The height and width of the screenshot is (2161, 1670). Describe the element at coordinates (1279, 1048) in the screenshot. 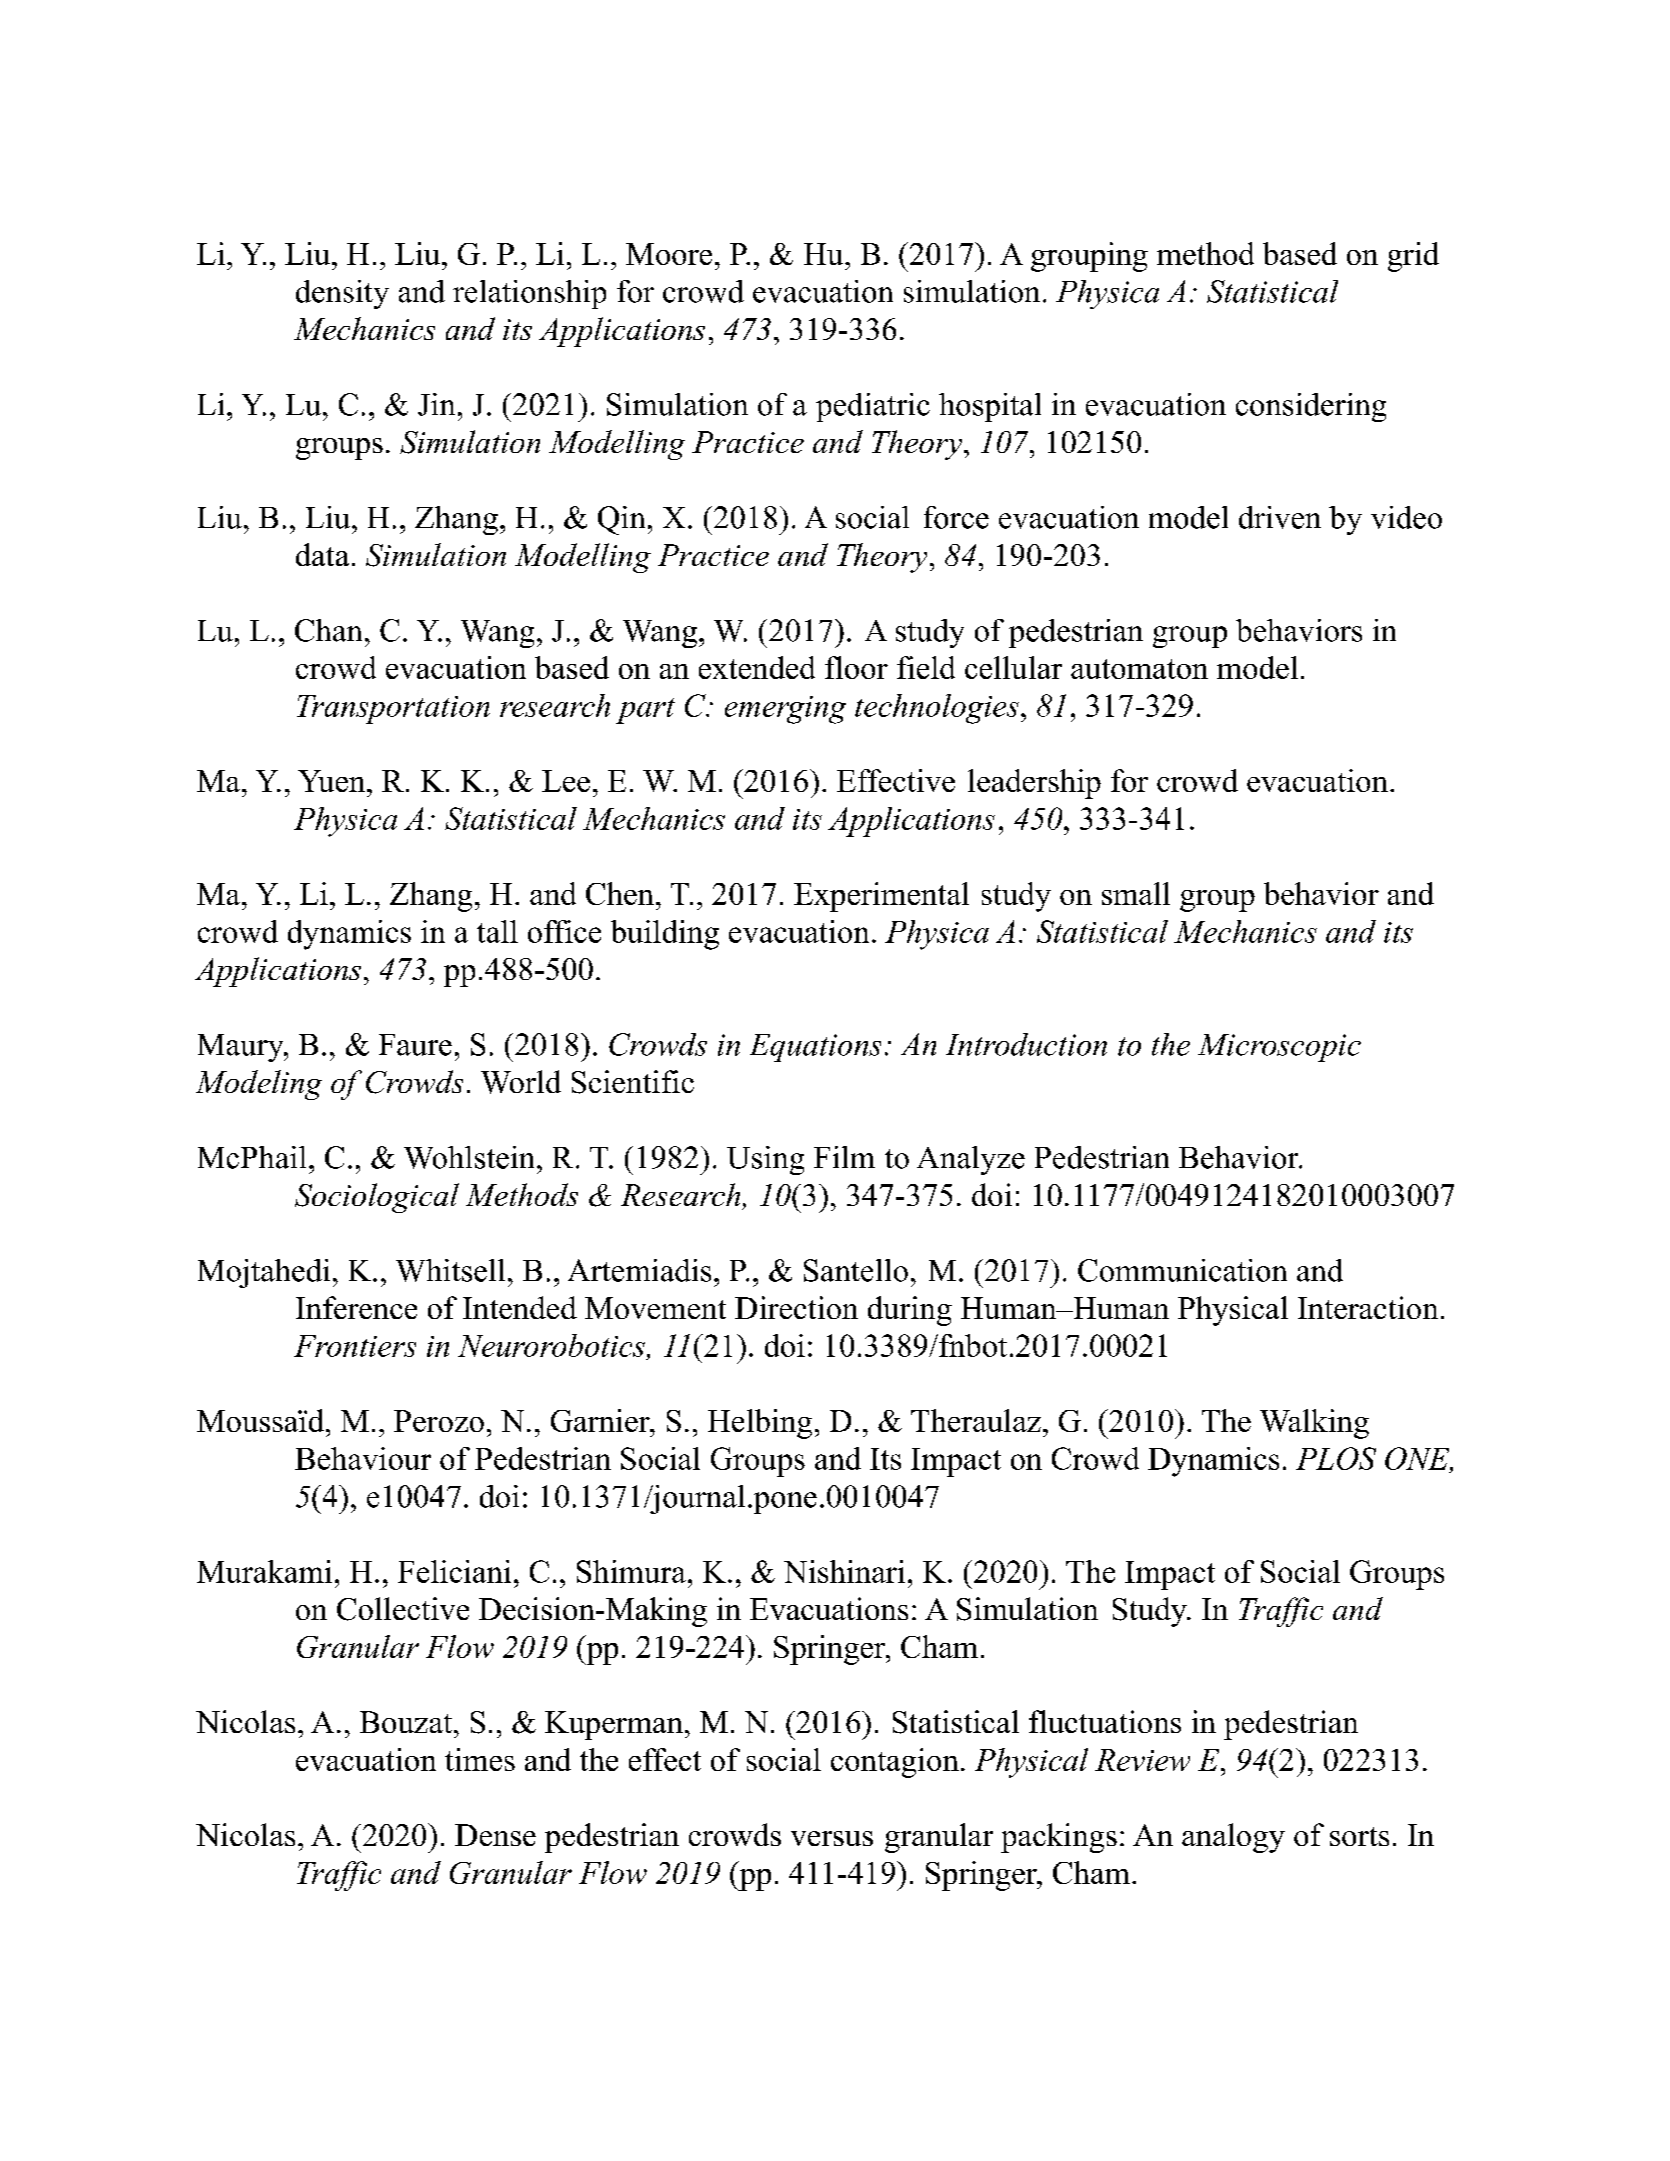

I see `Microscopic` at that location.
